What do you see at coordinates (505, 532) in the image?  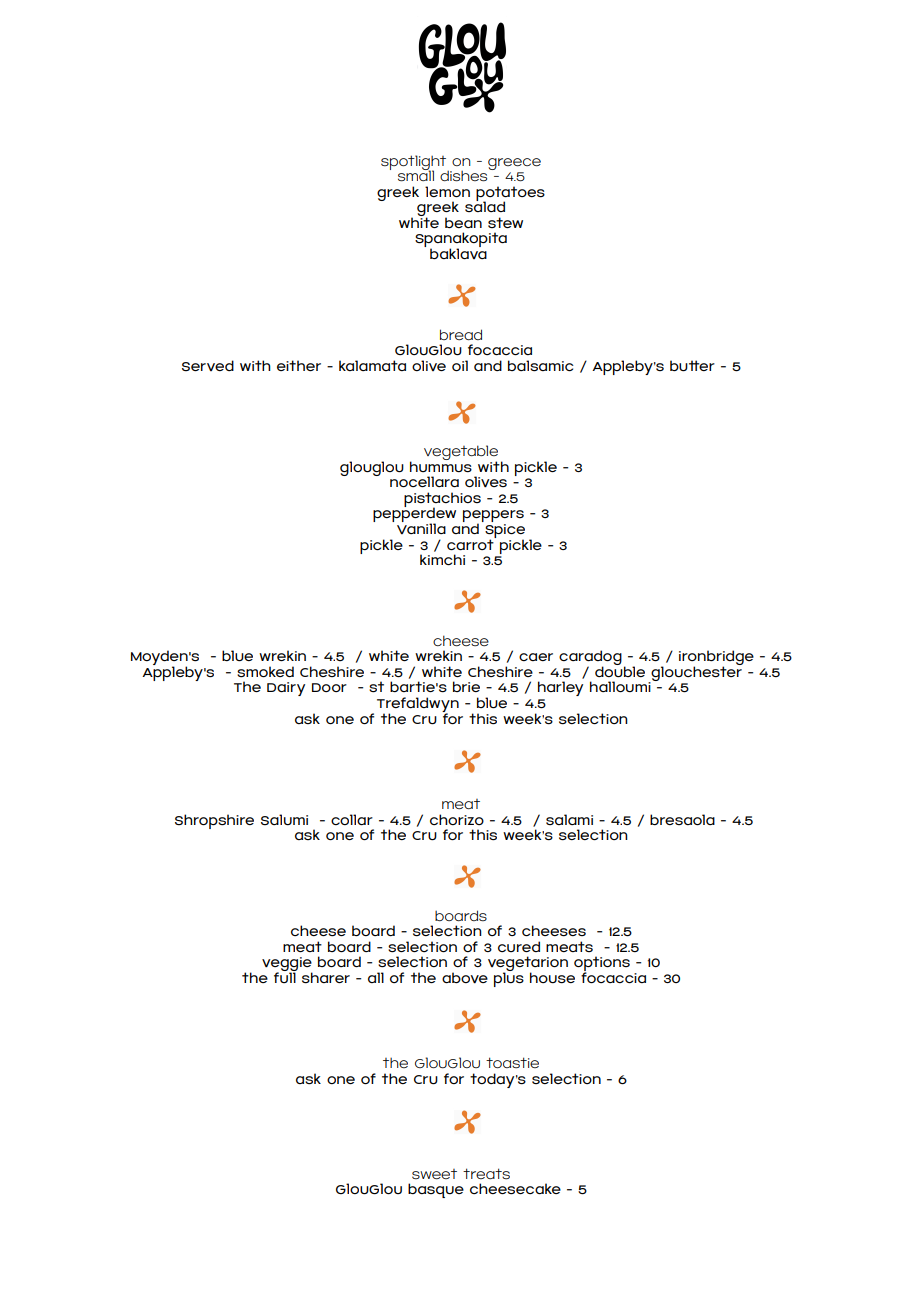 I see `Spice` at bounding box center [505, 532].
